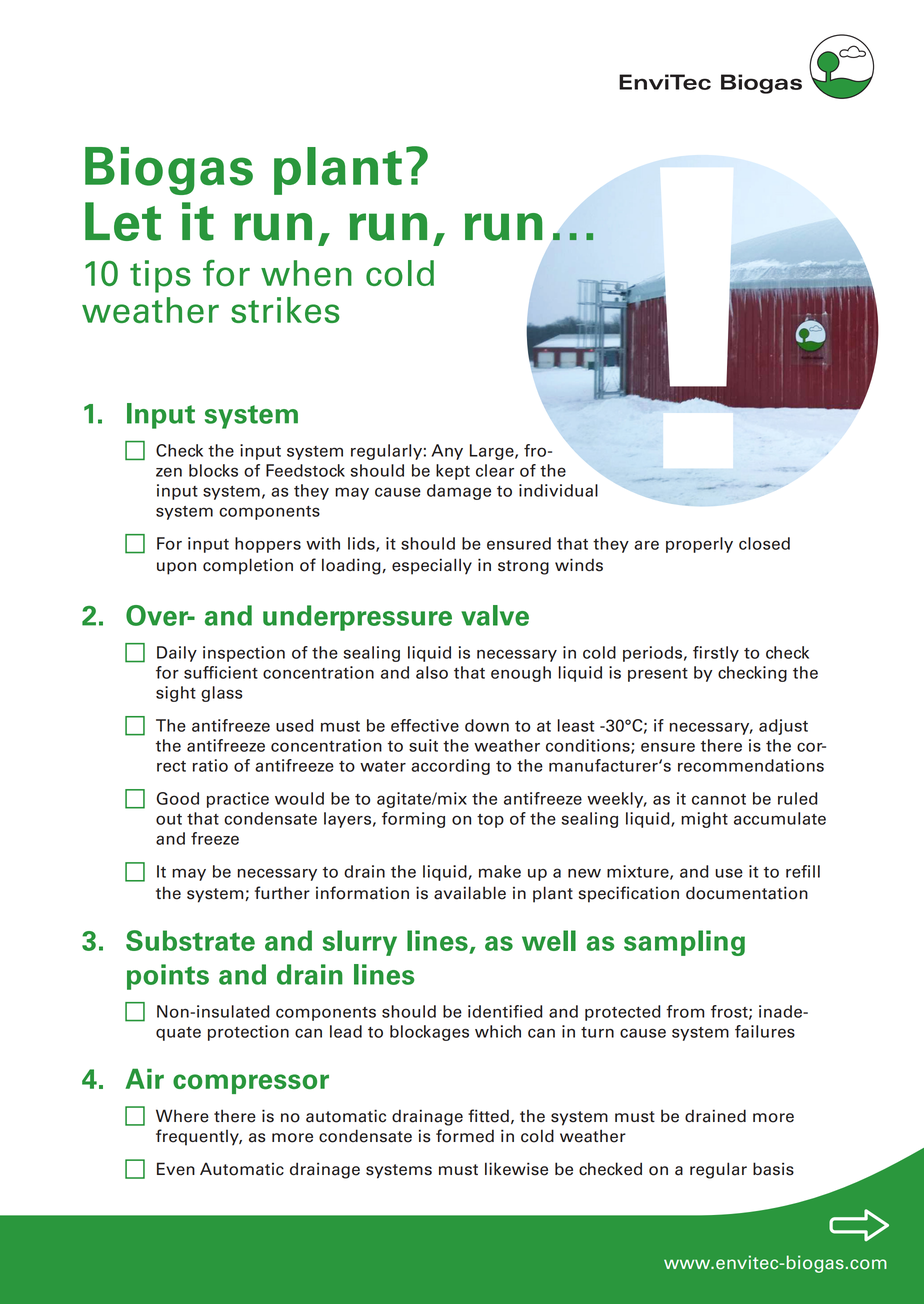  Describe the element at coordinates (182, 1116) in the screenshot. I see `Where` at that location.
